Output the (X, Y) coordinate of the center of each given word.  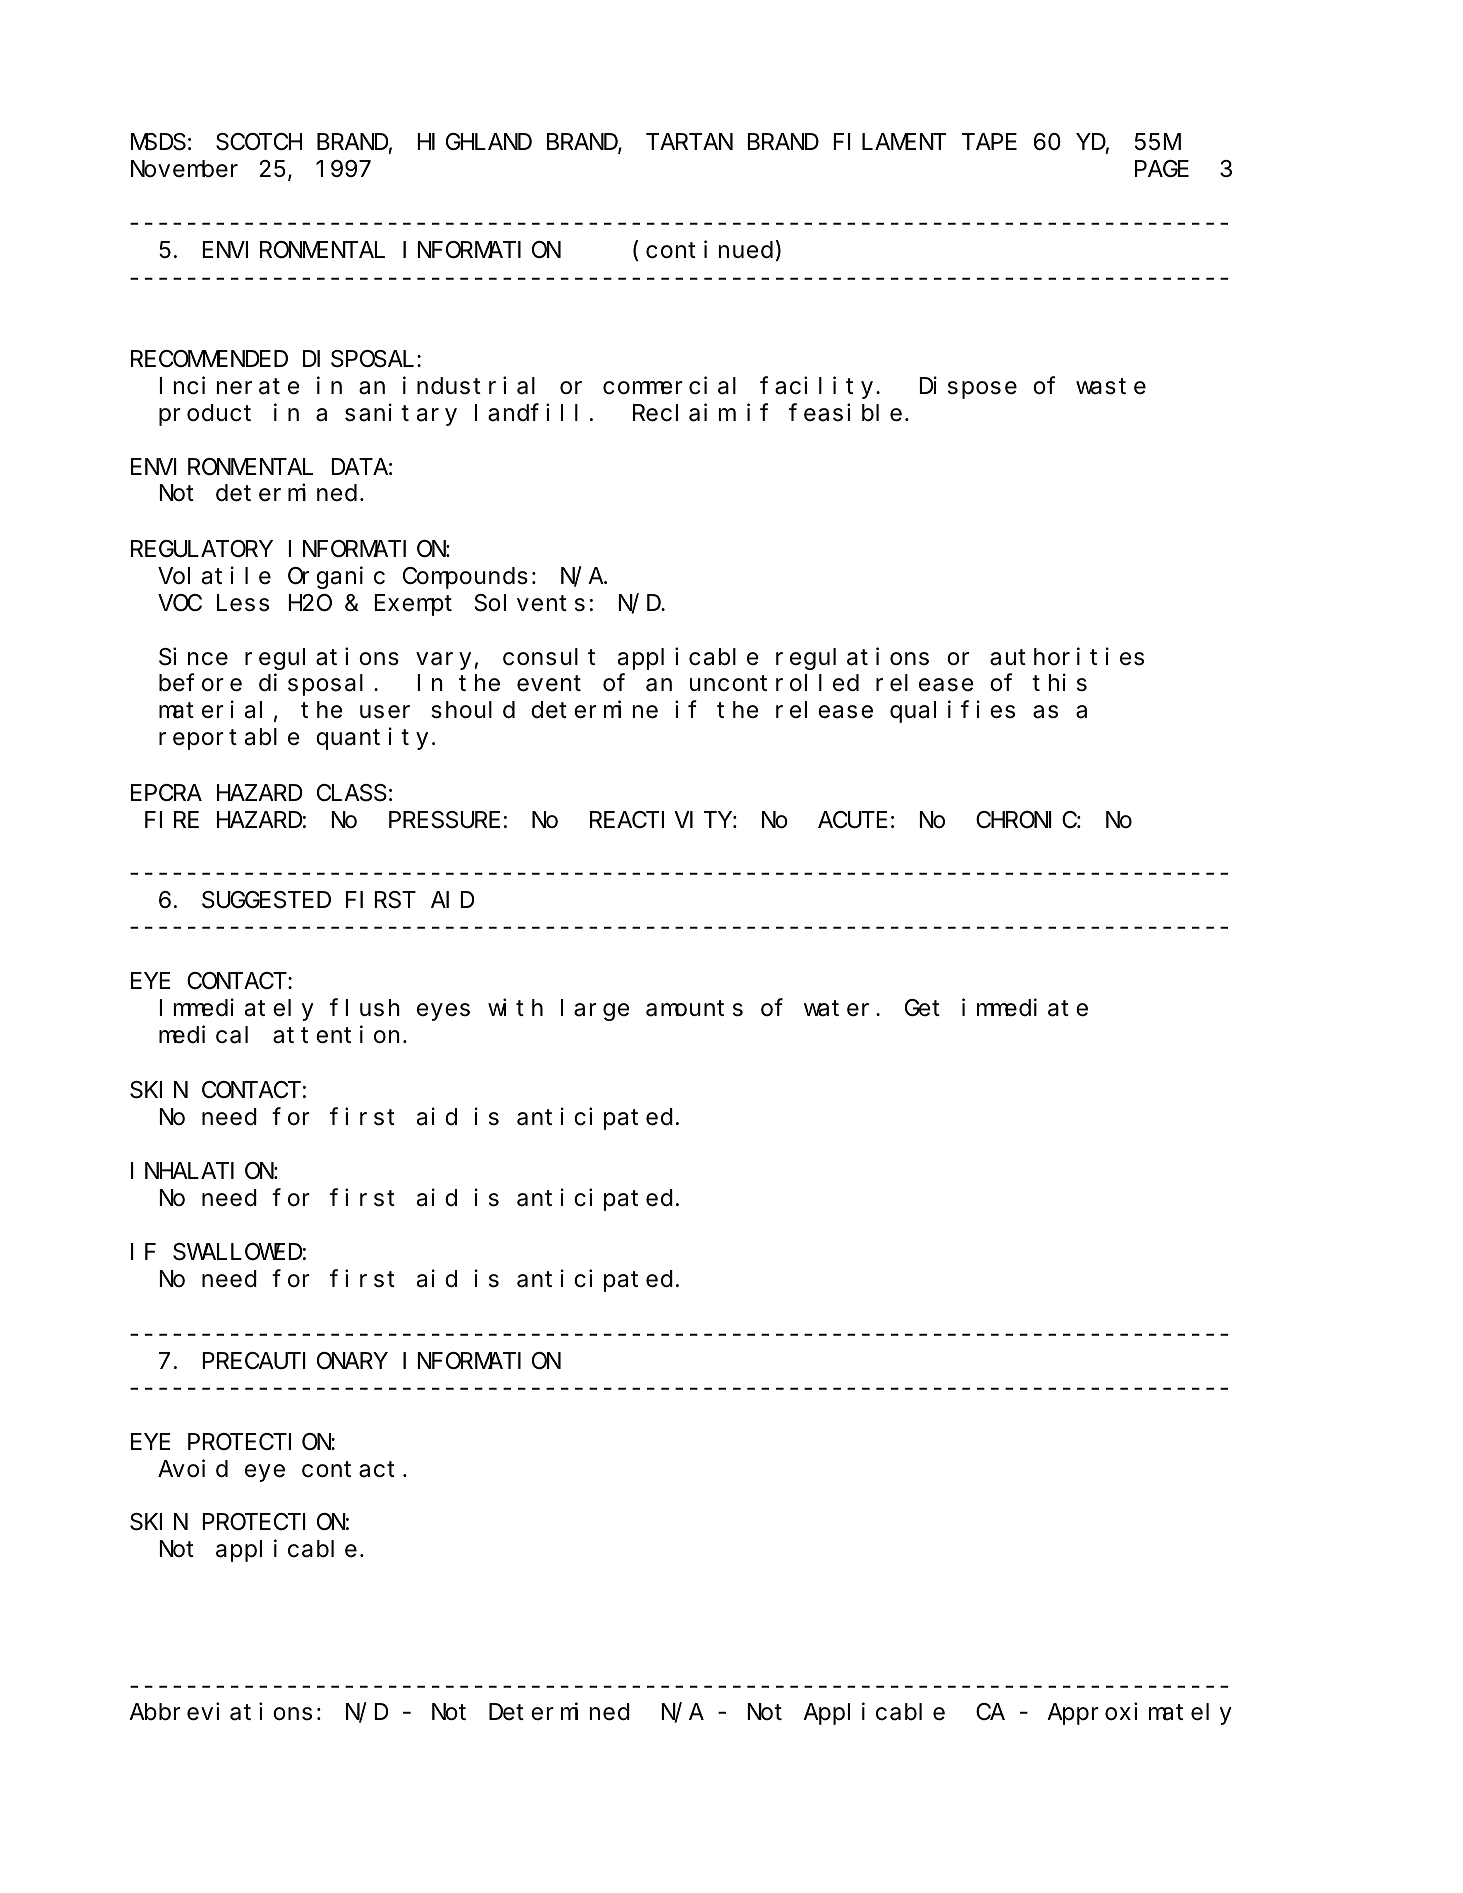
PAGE (1162, 169)
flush (365, 1008)
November (184, 169)
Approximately (1139, 1714)
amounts (694, 1009)
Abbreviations (220, 1712)
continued (711, 249)
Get (922, 1008)
